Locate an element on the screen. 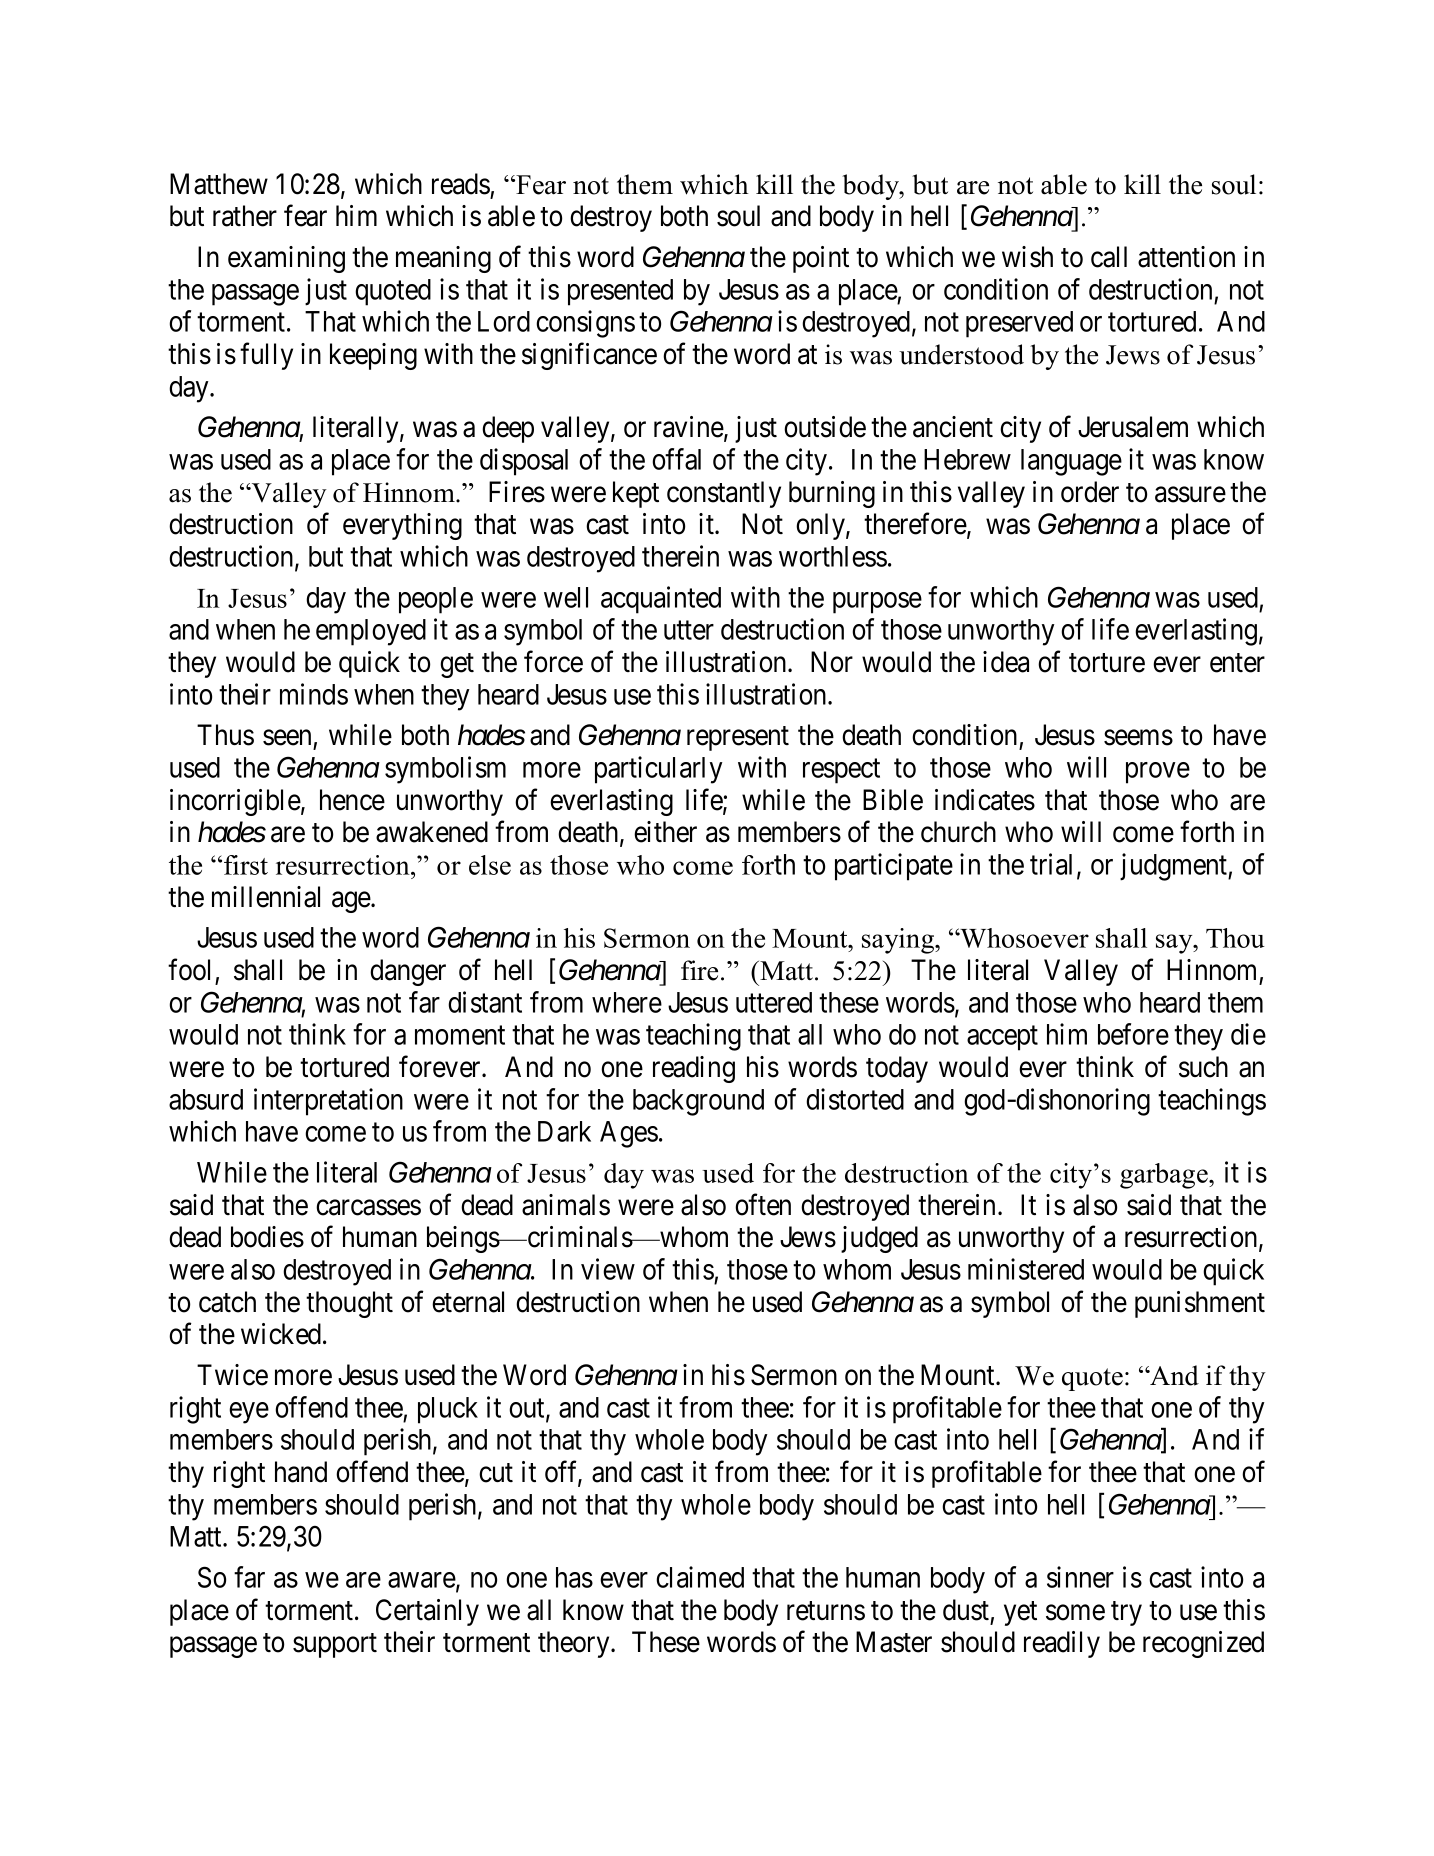 The width and height of the screenshot is (1434, 1856). support is located at coordinates (335, 1646).
